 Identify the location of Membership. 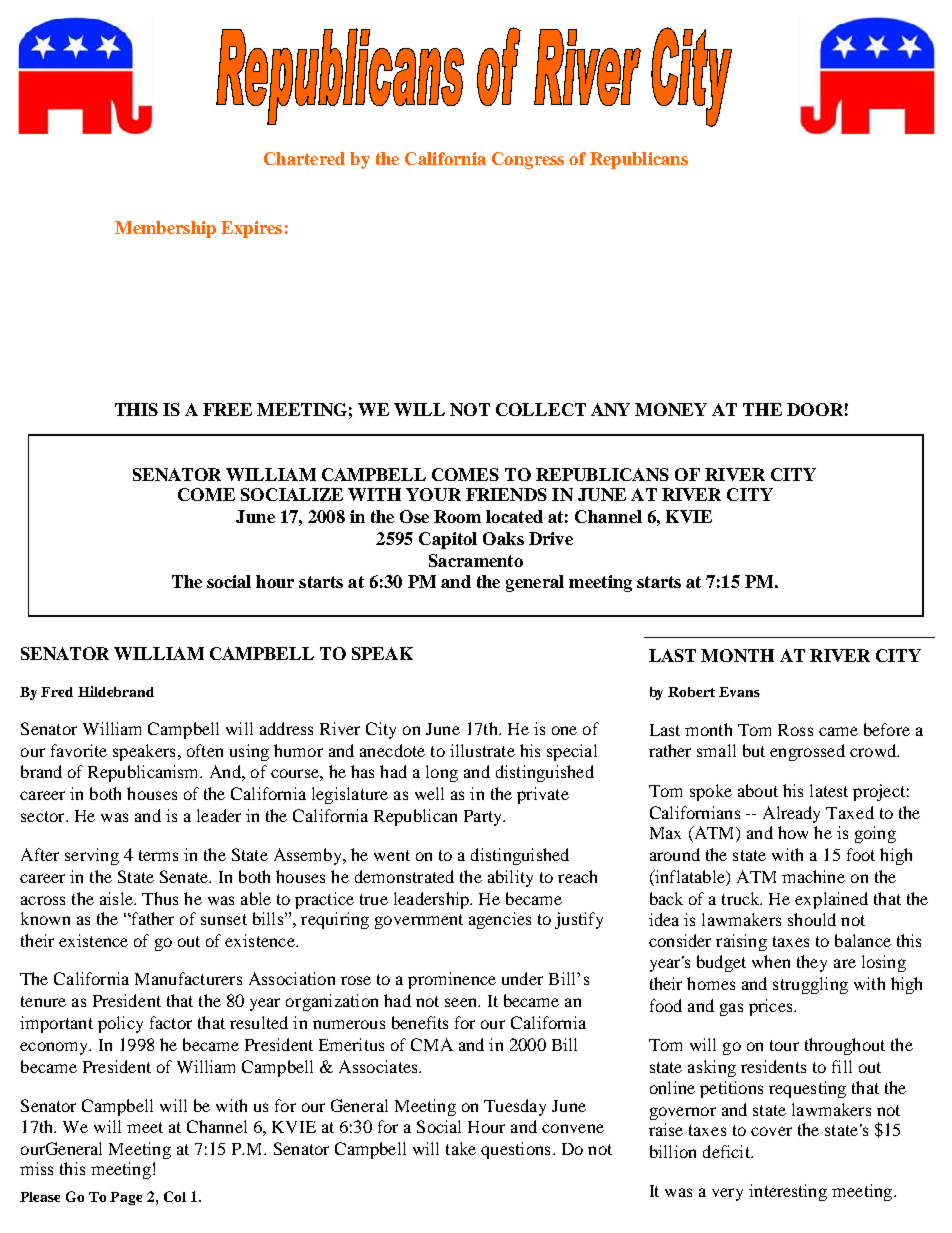
(165, 229).
